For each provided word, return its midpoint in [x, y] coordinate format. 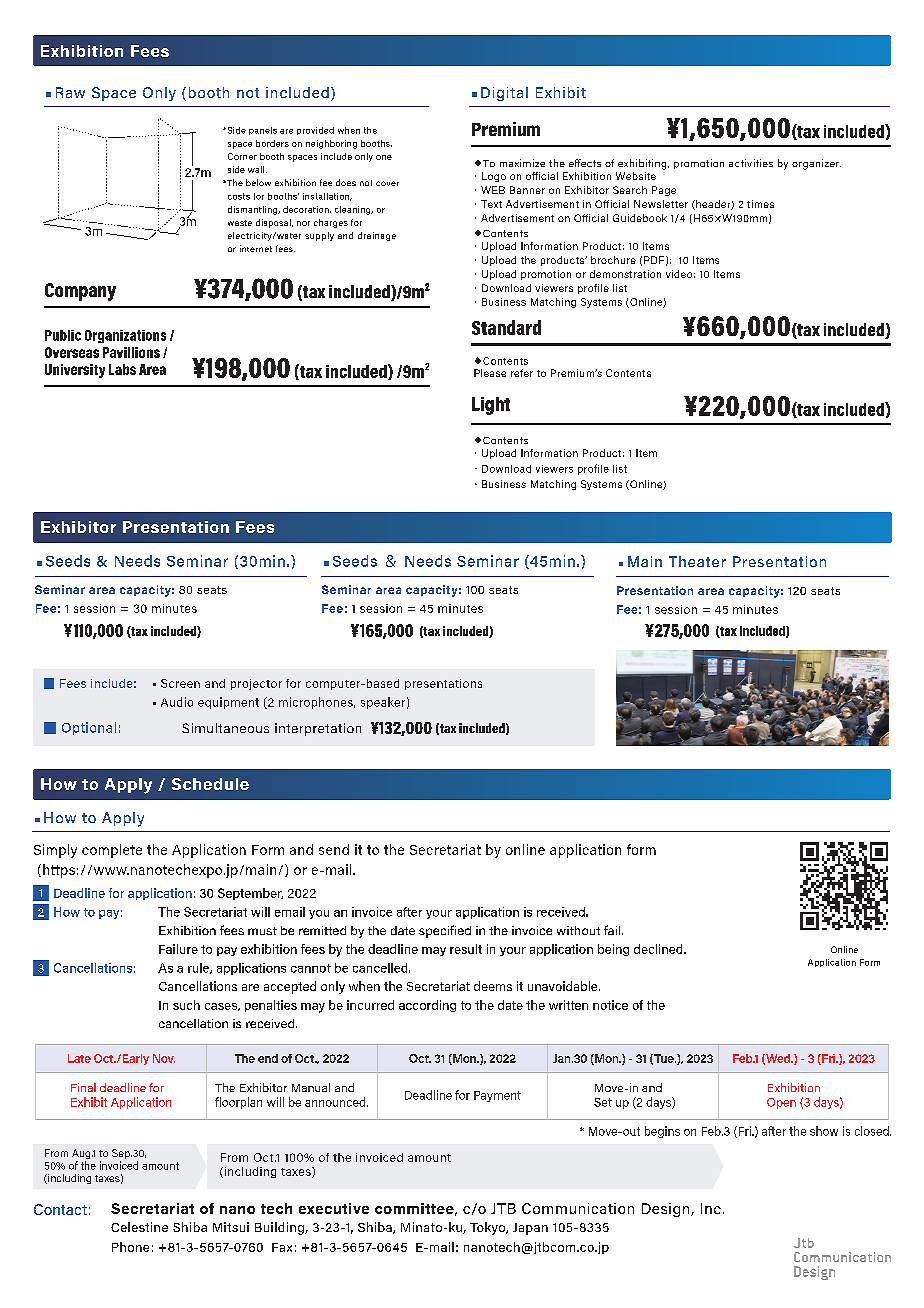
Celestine [139, 1227]
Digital [504, 94]
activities [751, 163]
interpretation [318, 729]
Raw [70, 92]
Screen [180, 683]
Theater [697, 561]
